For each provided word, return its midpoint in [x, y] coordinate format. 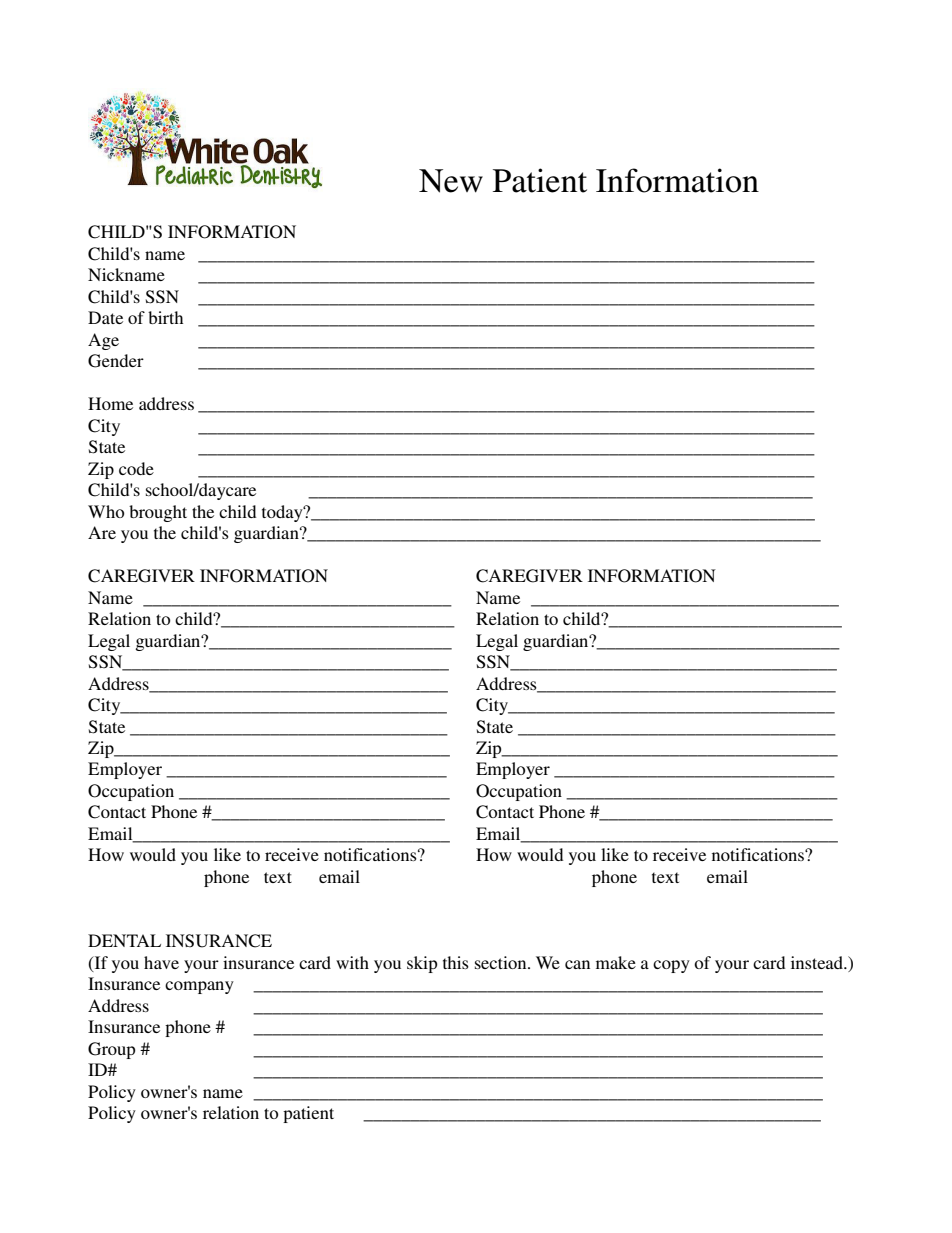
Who [106, 511]
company [199, 987]
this [456, 962]
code [136, 468]
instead [818, 962]
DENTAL [124, 940]
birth [165, 317]
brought [158, 513]
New [451, 181]
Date [105, 317]
